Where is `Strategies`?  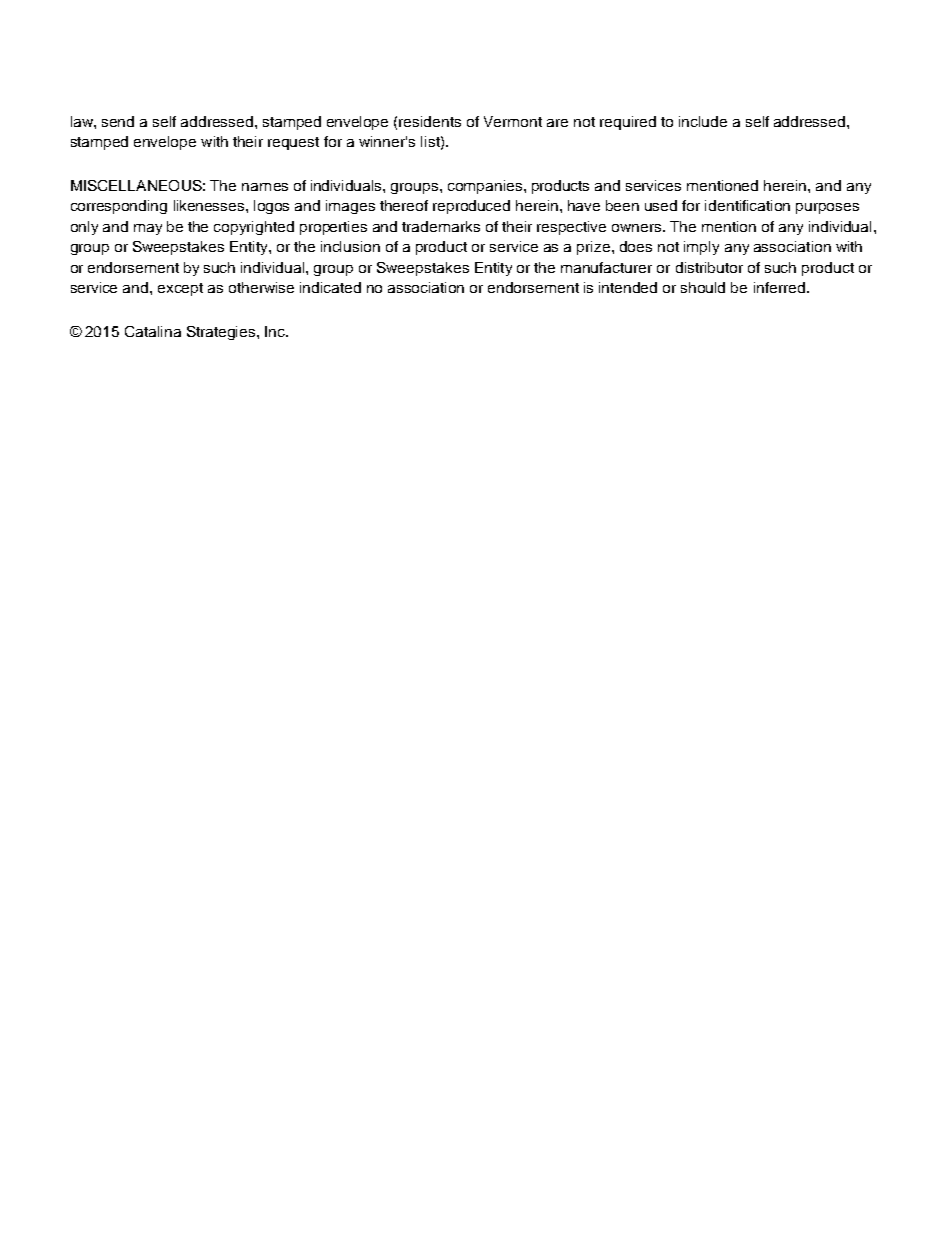 Strategies is located at coordinates (222, 333).
